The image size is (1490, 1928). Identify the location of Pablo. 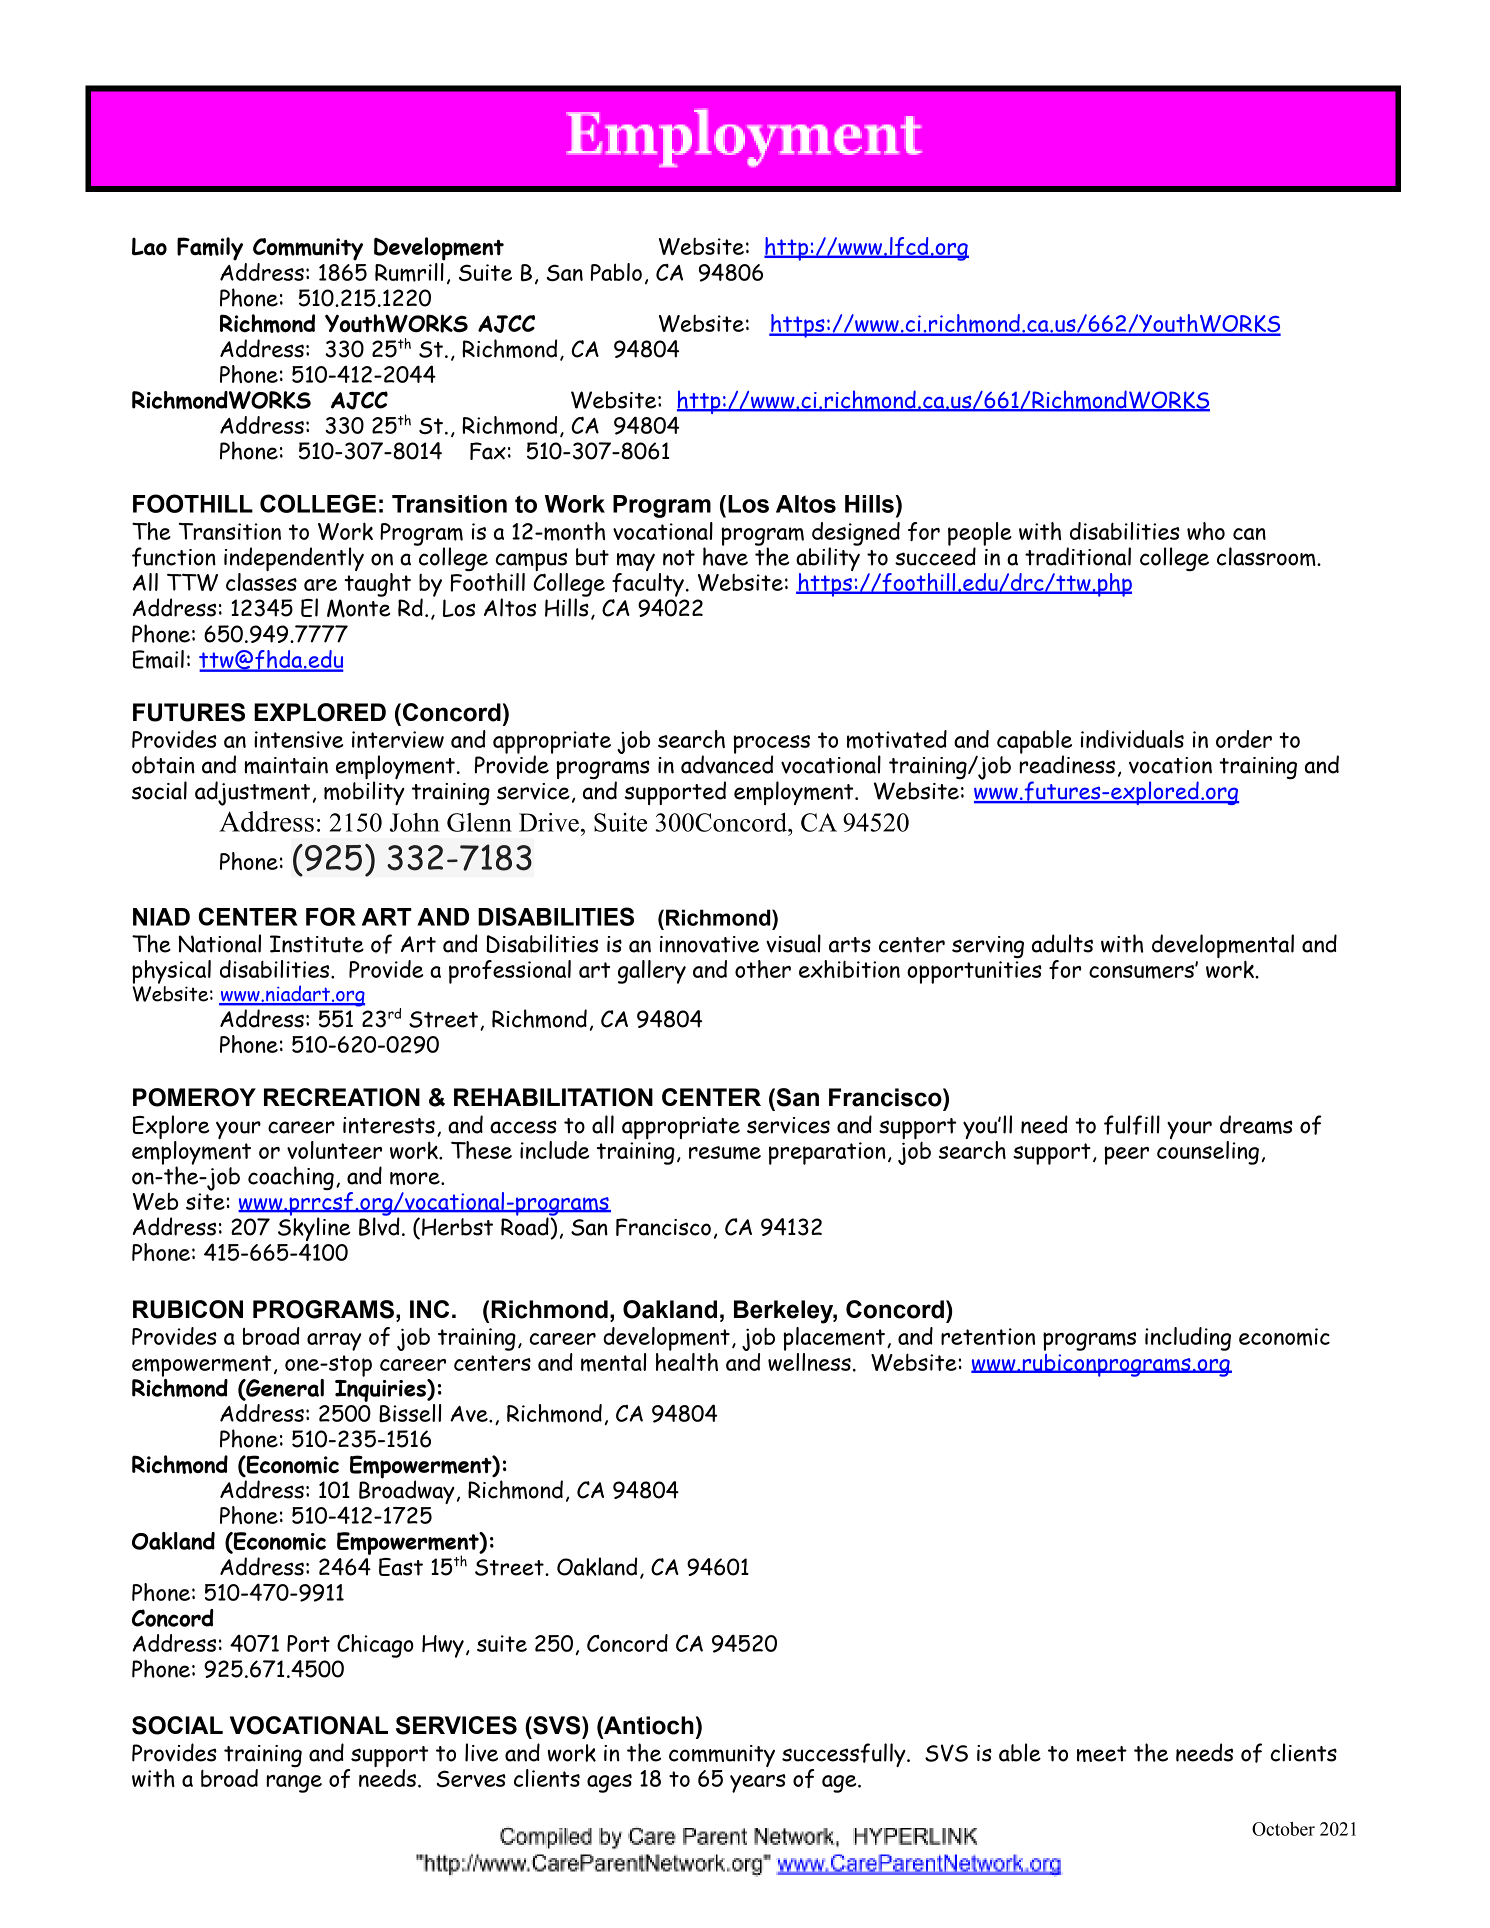
(616, 272).
